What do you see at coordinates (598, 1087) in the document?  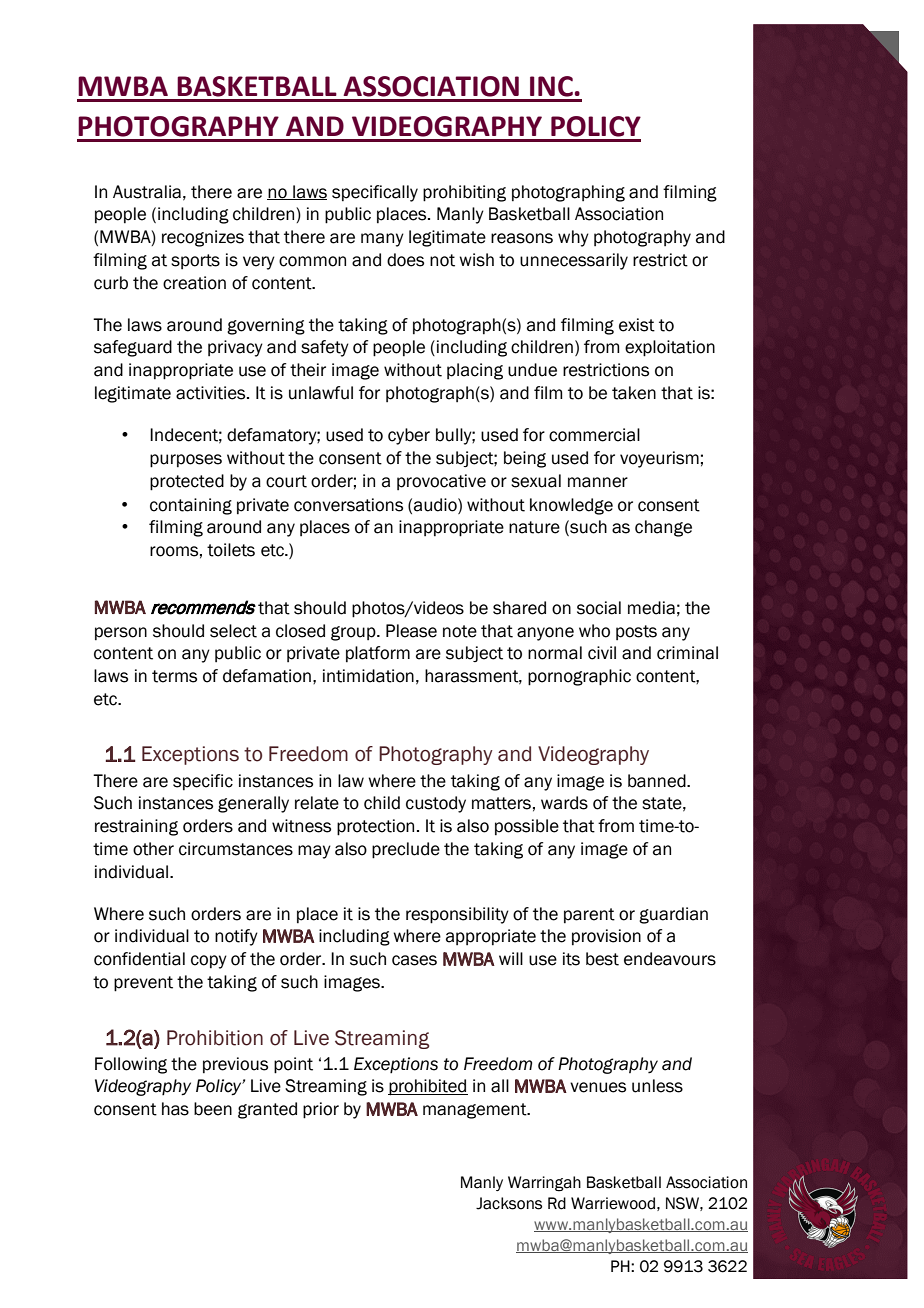 I see `venues` at bounding box center [598, 1087].
